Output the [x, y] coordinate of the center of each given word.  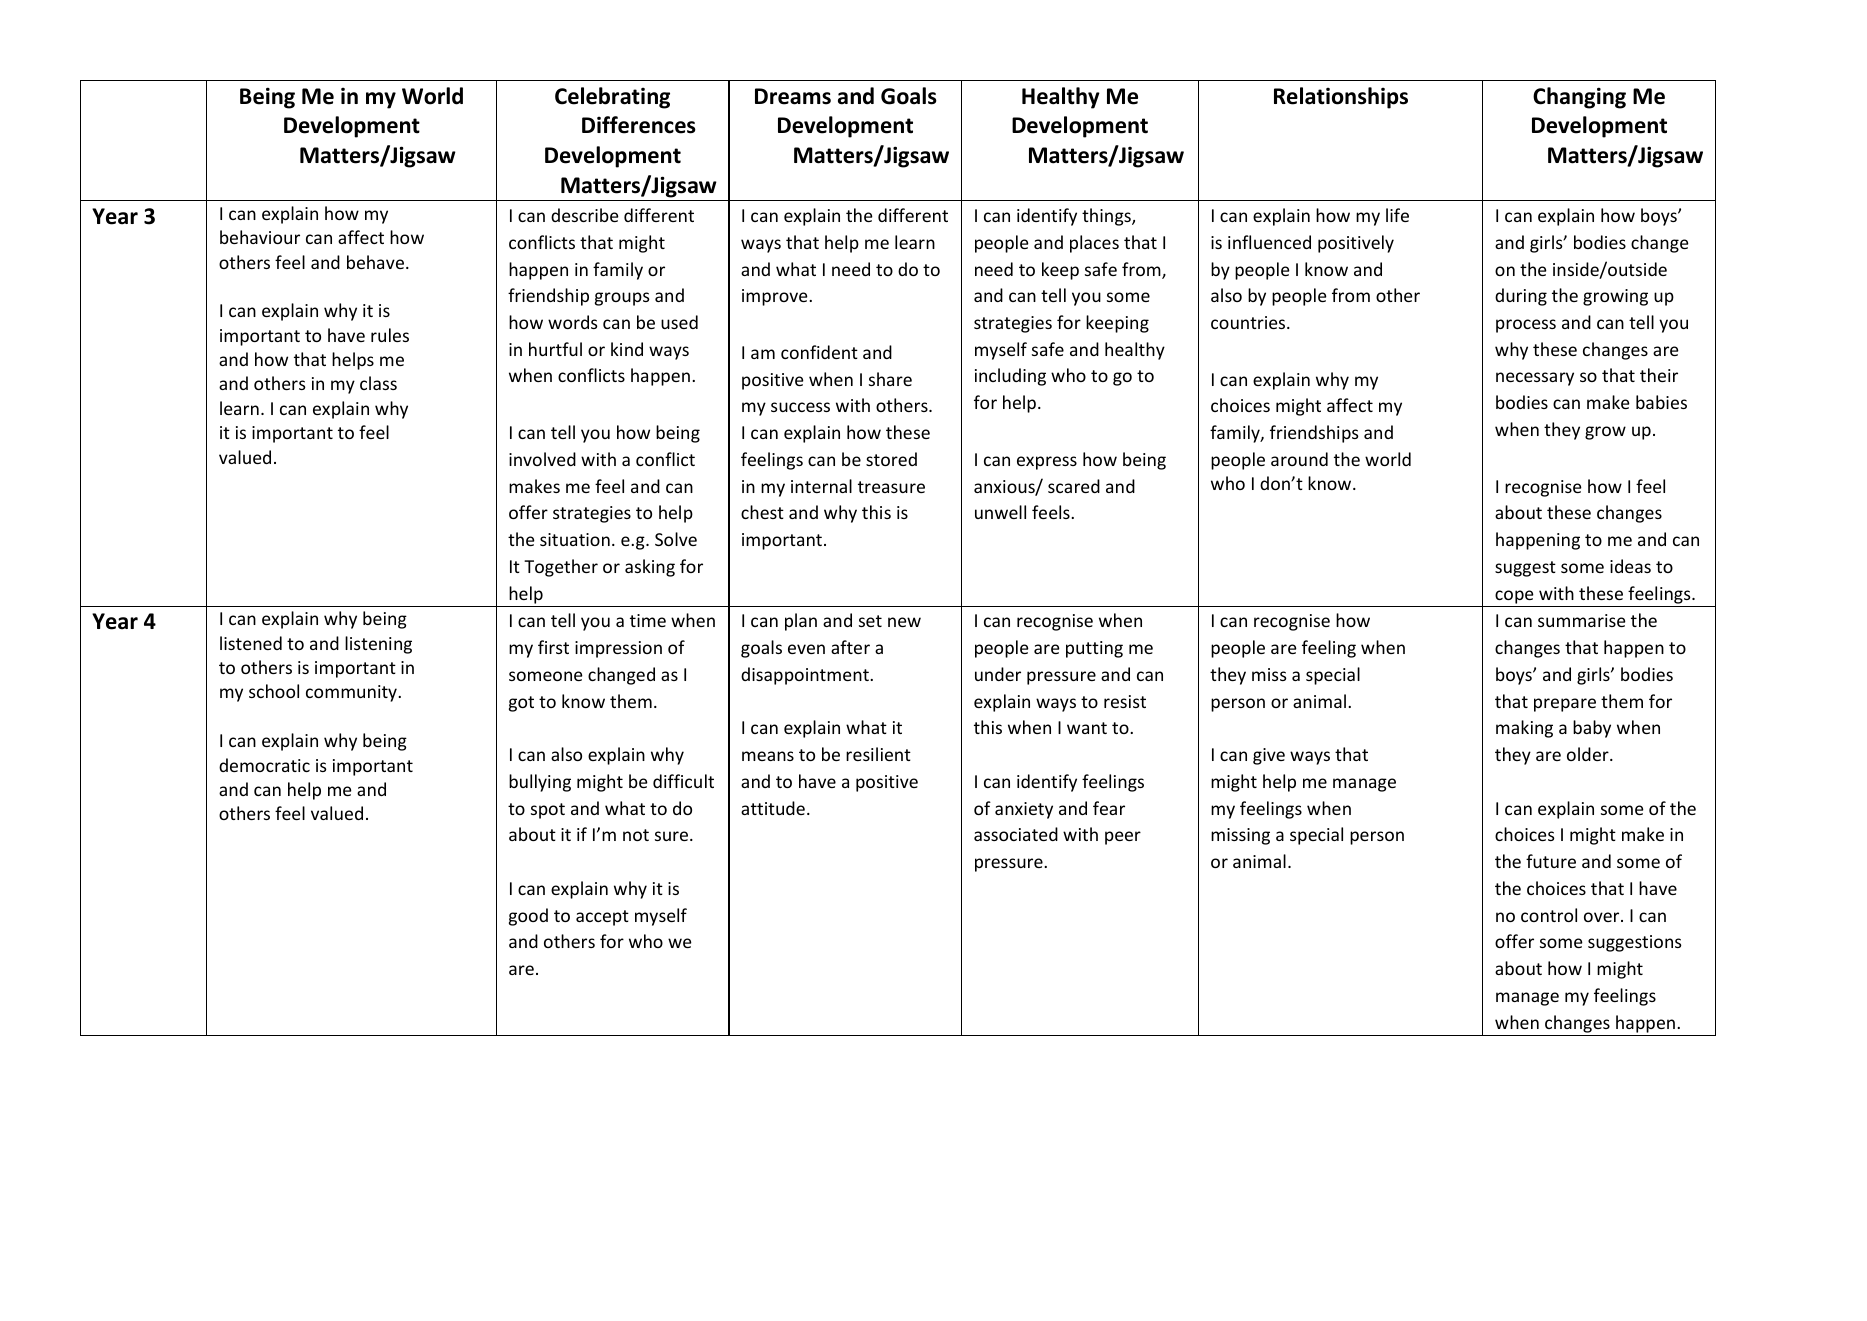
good [528, 917]
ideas [1630, 566]
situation [575, 539]
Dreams [793, 96]
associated [1016, 834]
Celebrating [612, 98]
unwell [1000, 512]
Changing [1579, 98]
